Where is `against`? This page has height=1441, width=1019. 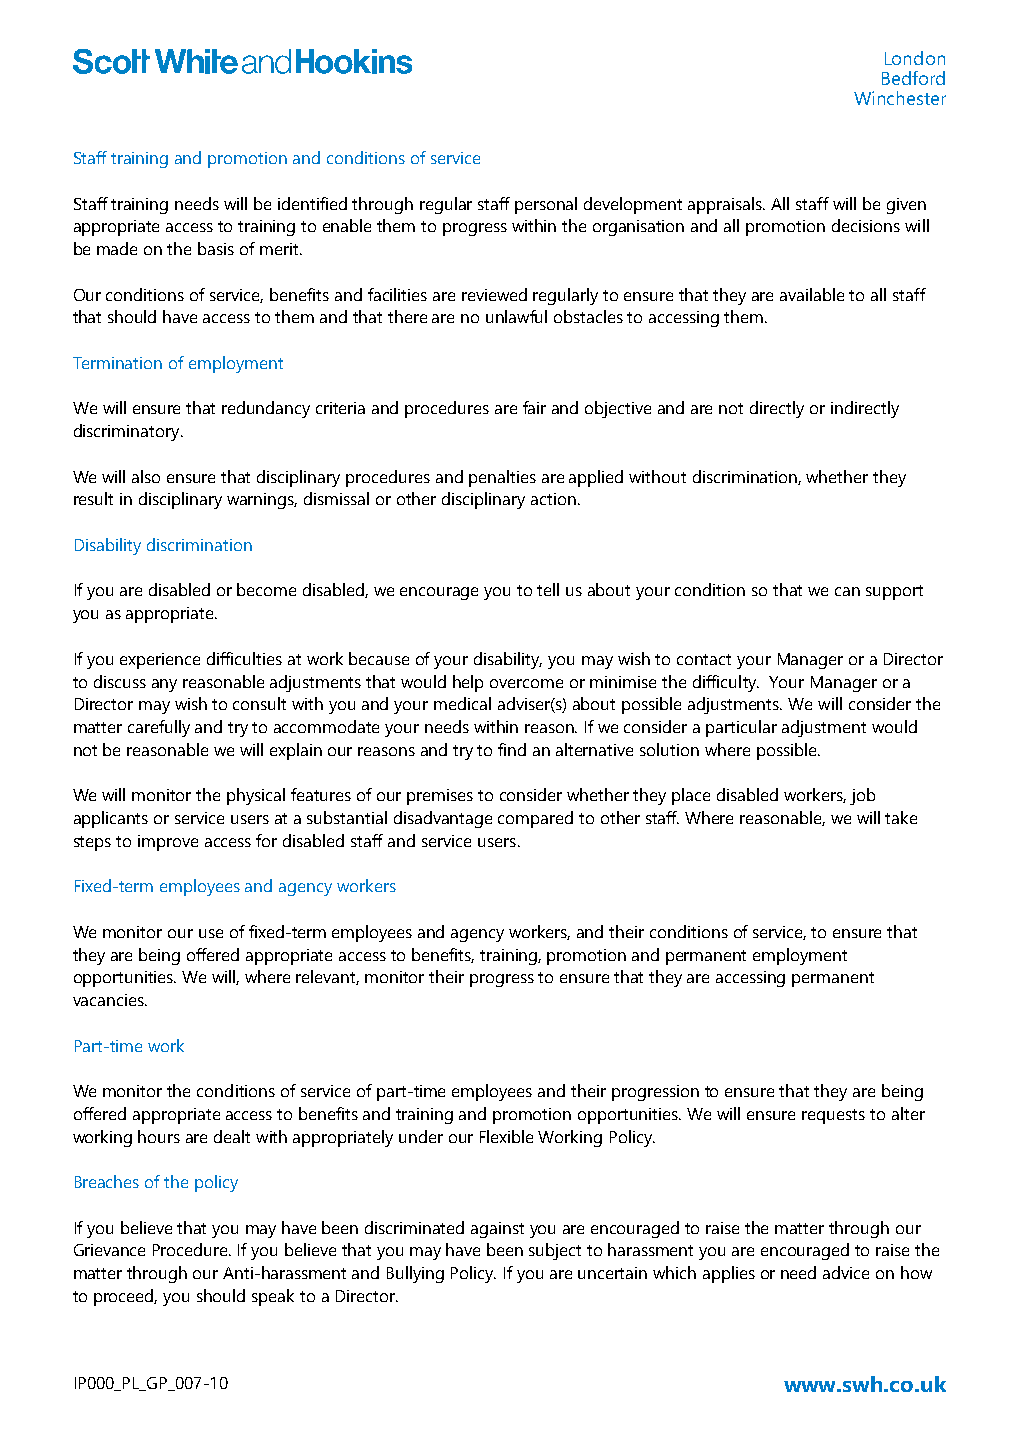
against is located at coordinates (497, 1230).
